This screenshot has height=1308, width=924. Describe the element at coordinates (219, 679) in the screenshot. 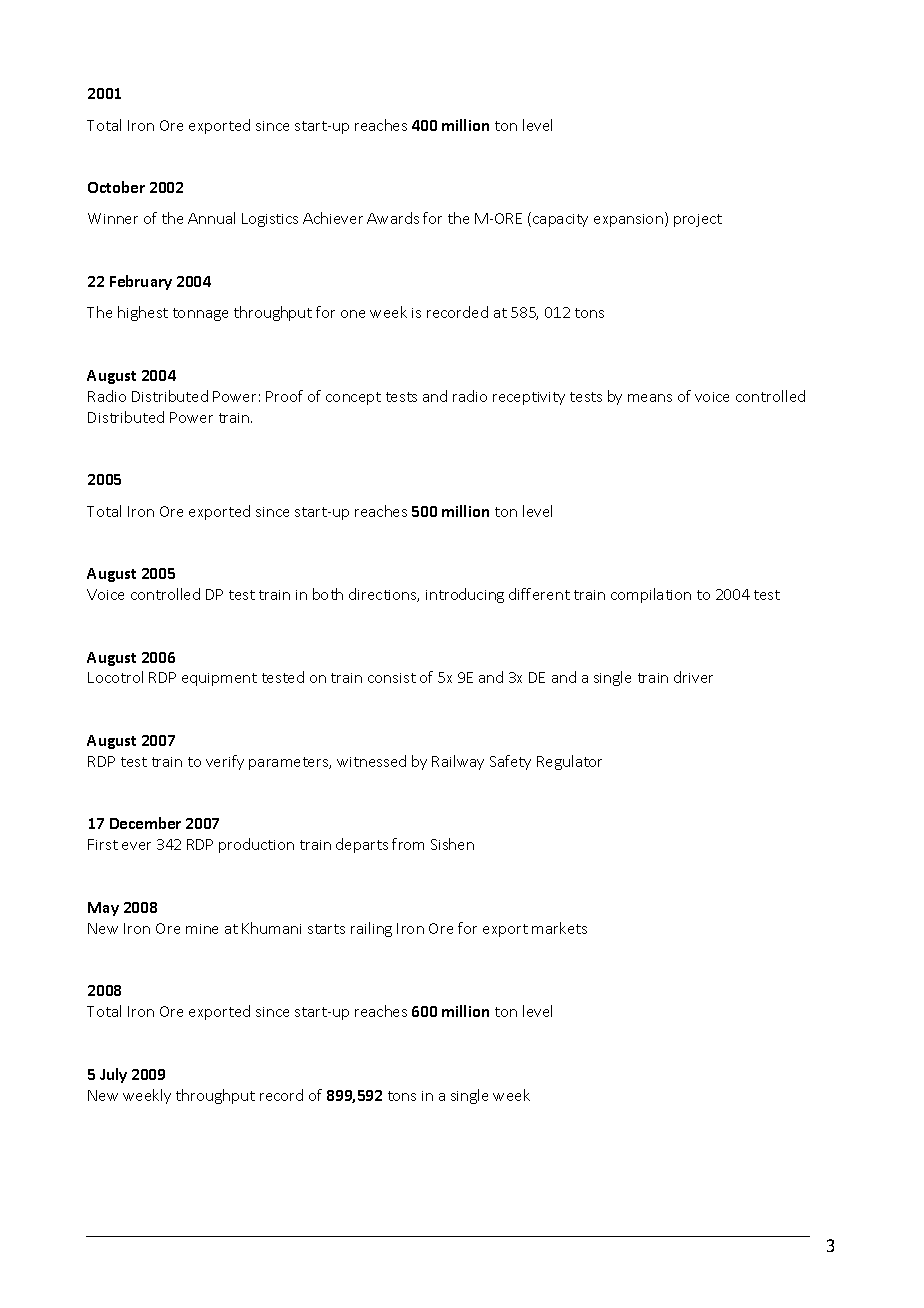

I see `equipment` at that location.
